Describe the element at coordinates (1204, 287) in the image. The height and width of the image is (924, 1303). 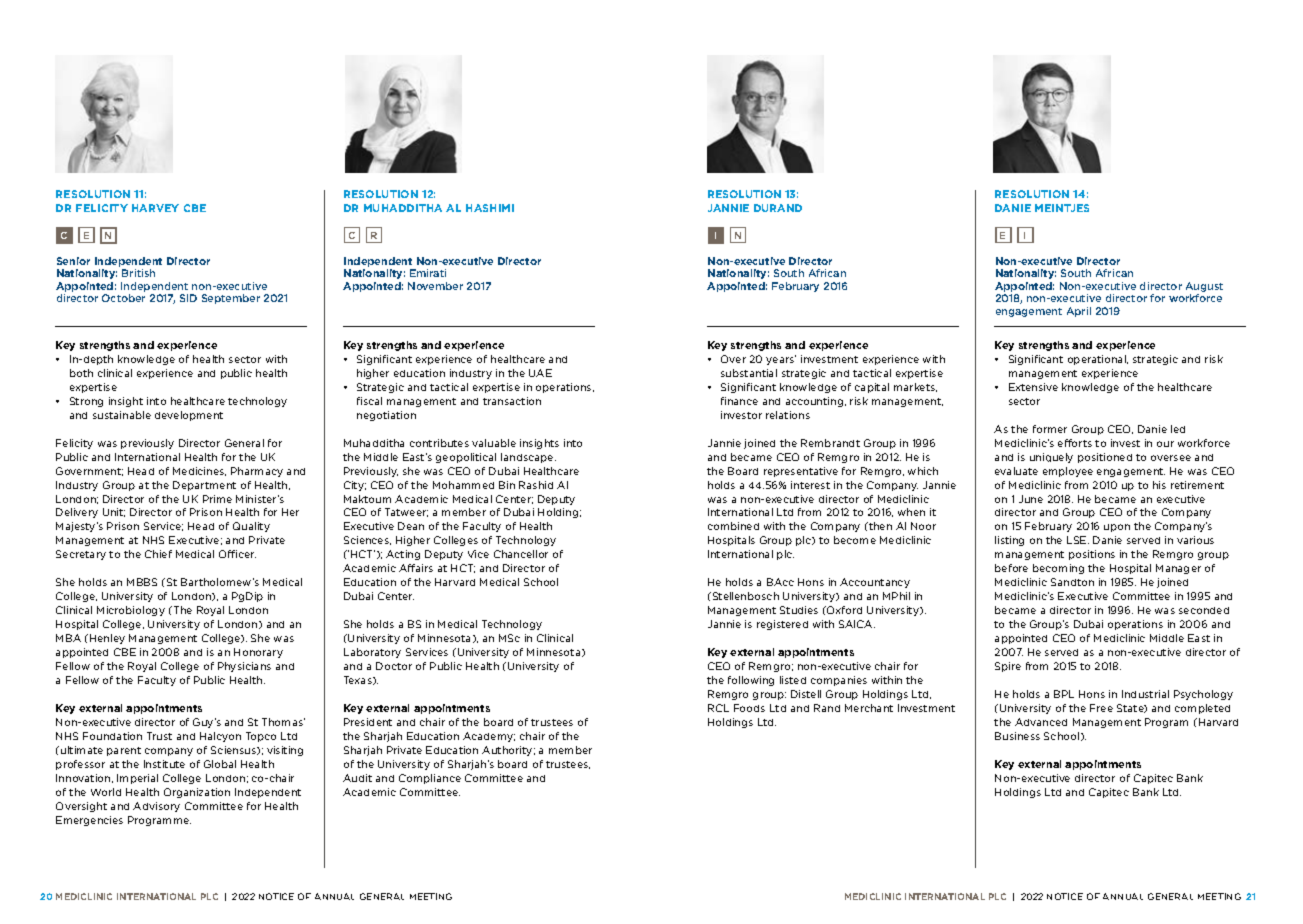
I see `August` at that location.
